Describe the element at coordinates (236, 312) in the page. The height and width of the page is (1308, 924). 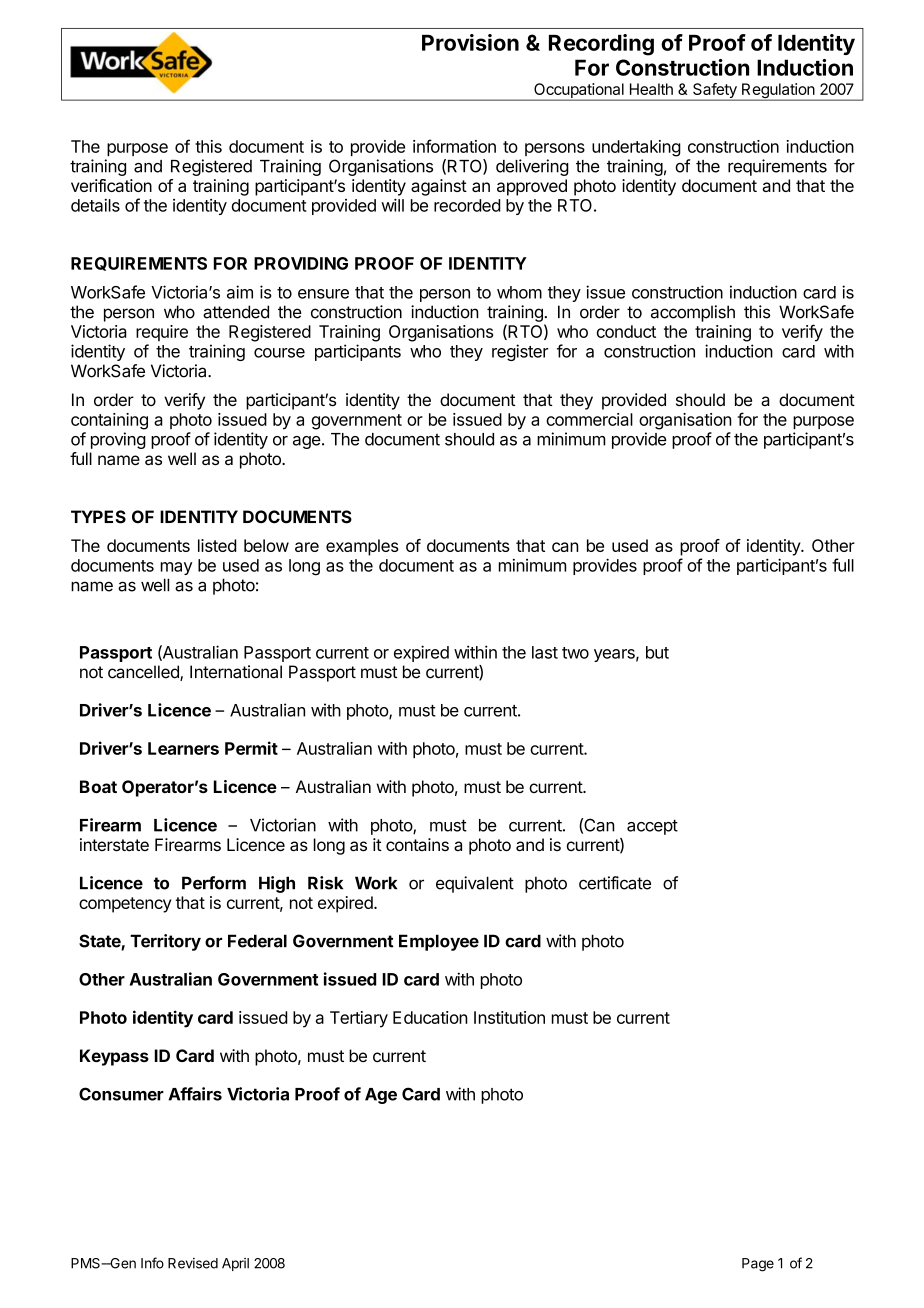
I see `attended` at that location.
